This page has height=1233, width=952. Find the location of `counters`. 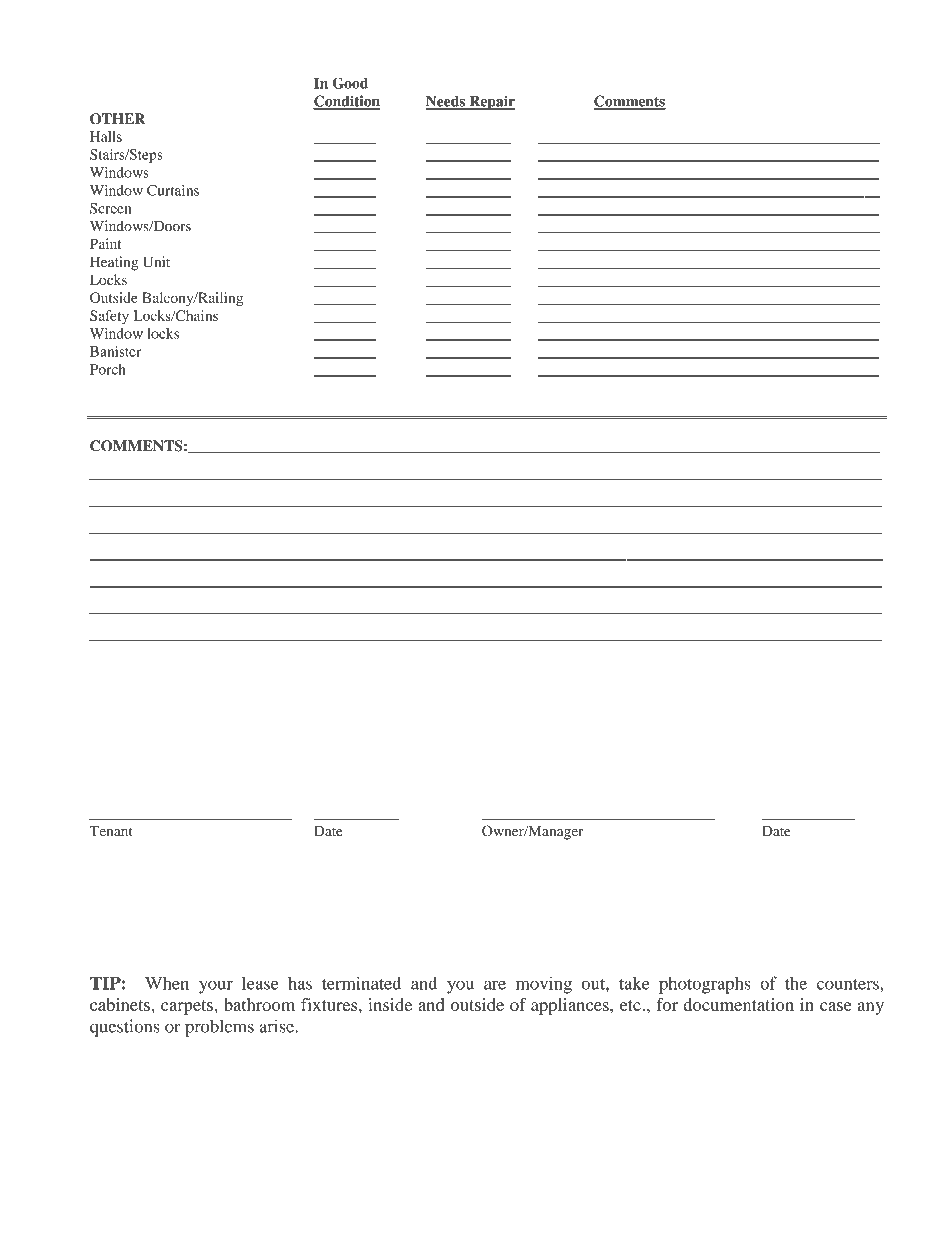

counters is located at coordinates (849, 984).
